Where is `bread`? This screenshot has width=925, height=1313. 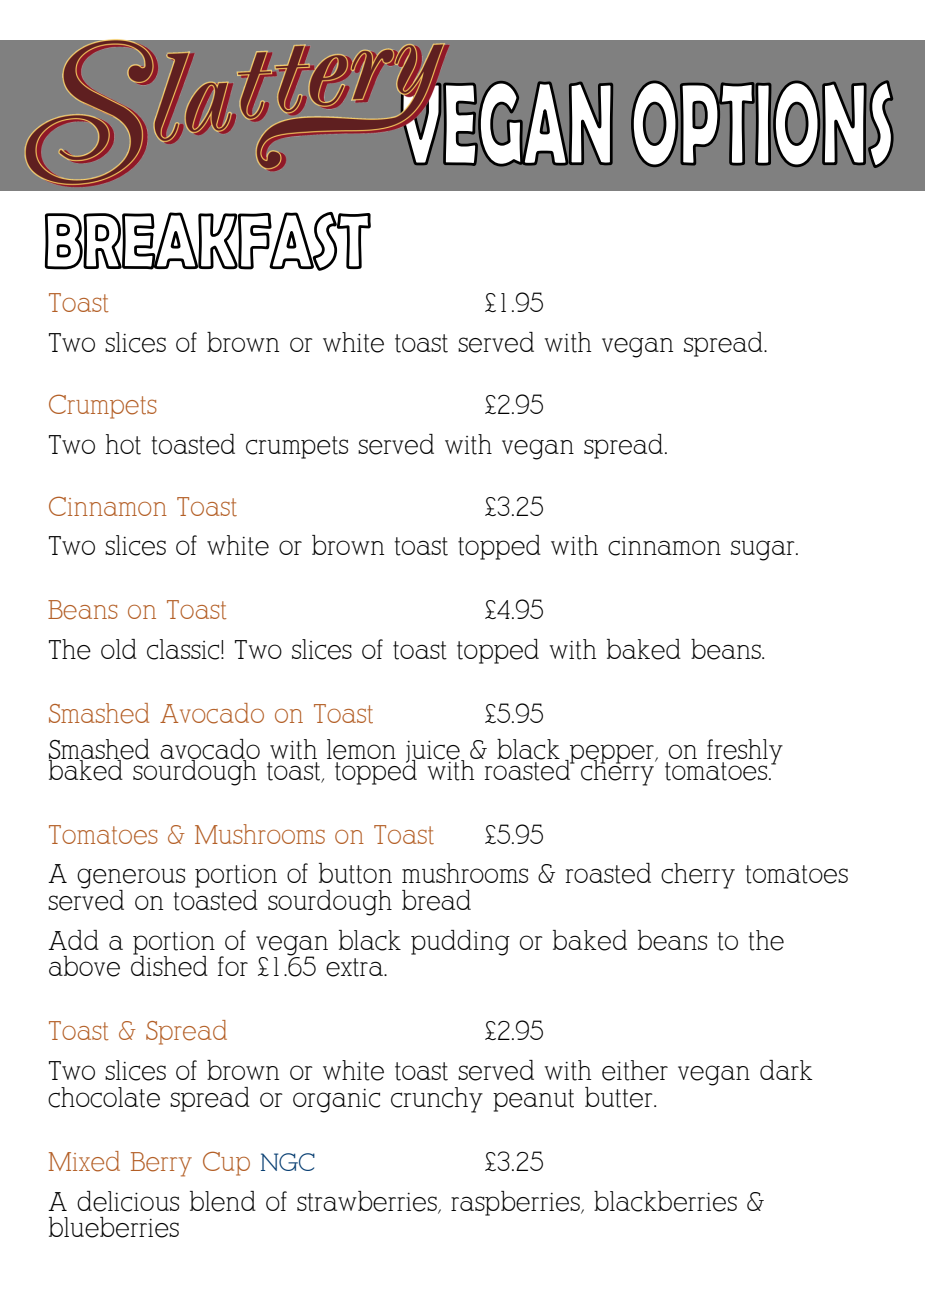
bread is located at coordinates (436, 900).
